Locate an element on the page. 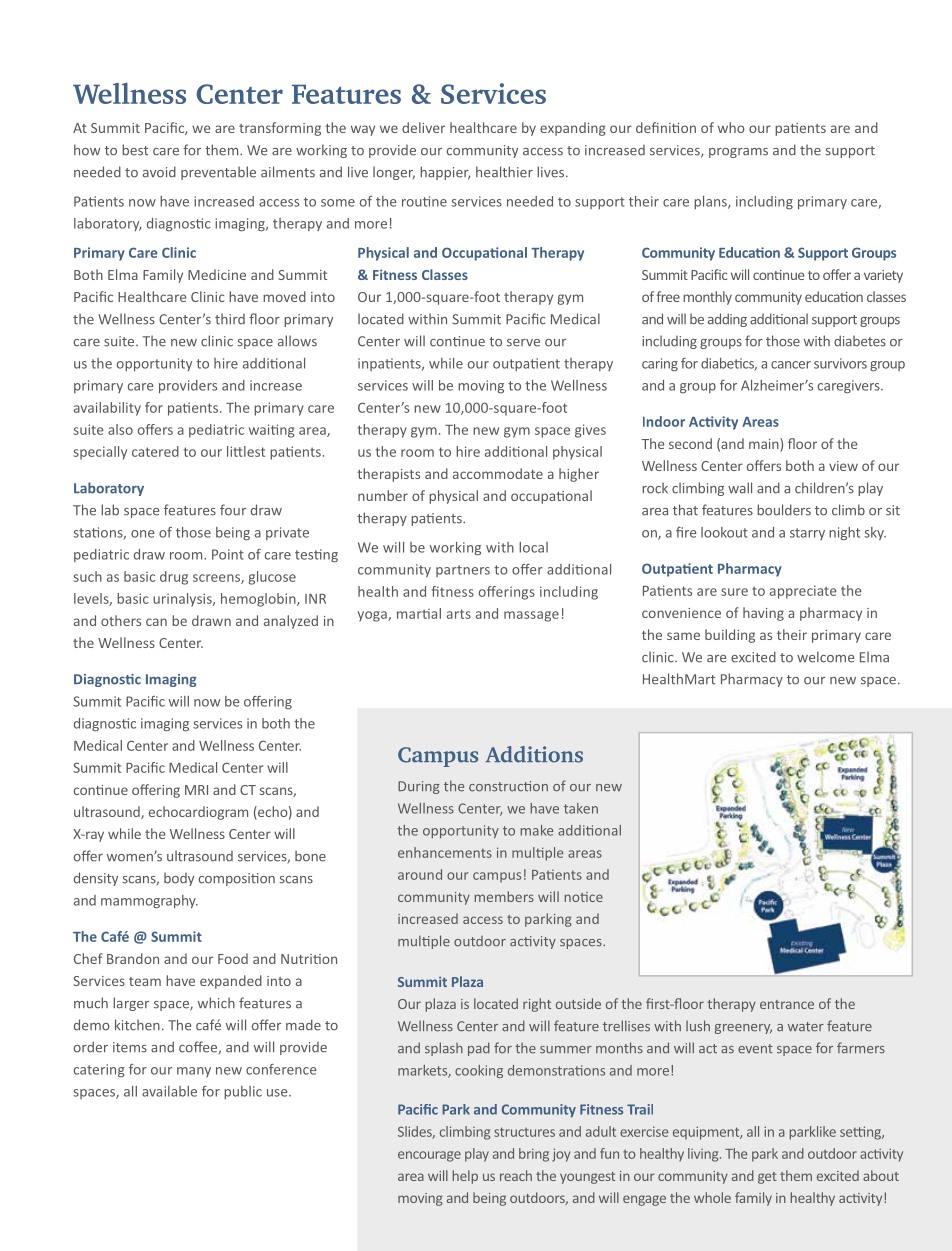 This image has height=1251, width=952. main is located at coordinates (765, 445).
